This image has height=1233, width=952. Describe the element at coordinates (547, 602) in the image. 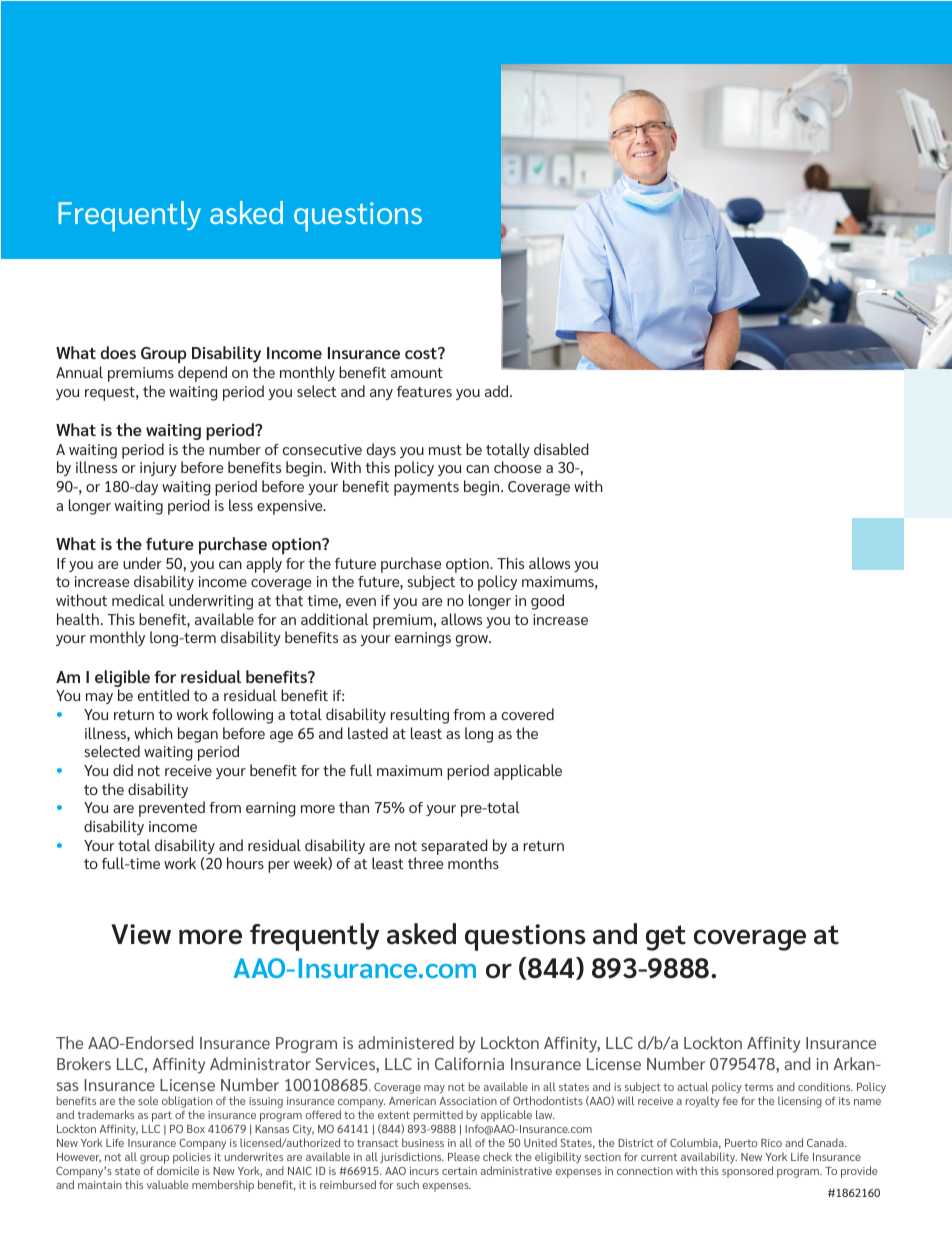

I see `good` at that location.
